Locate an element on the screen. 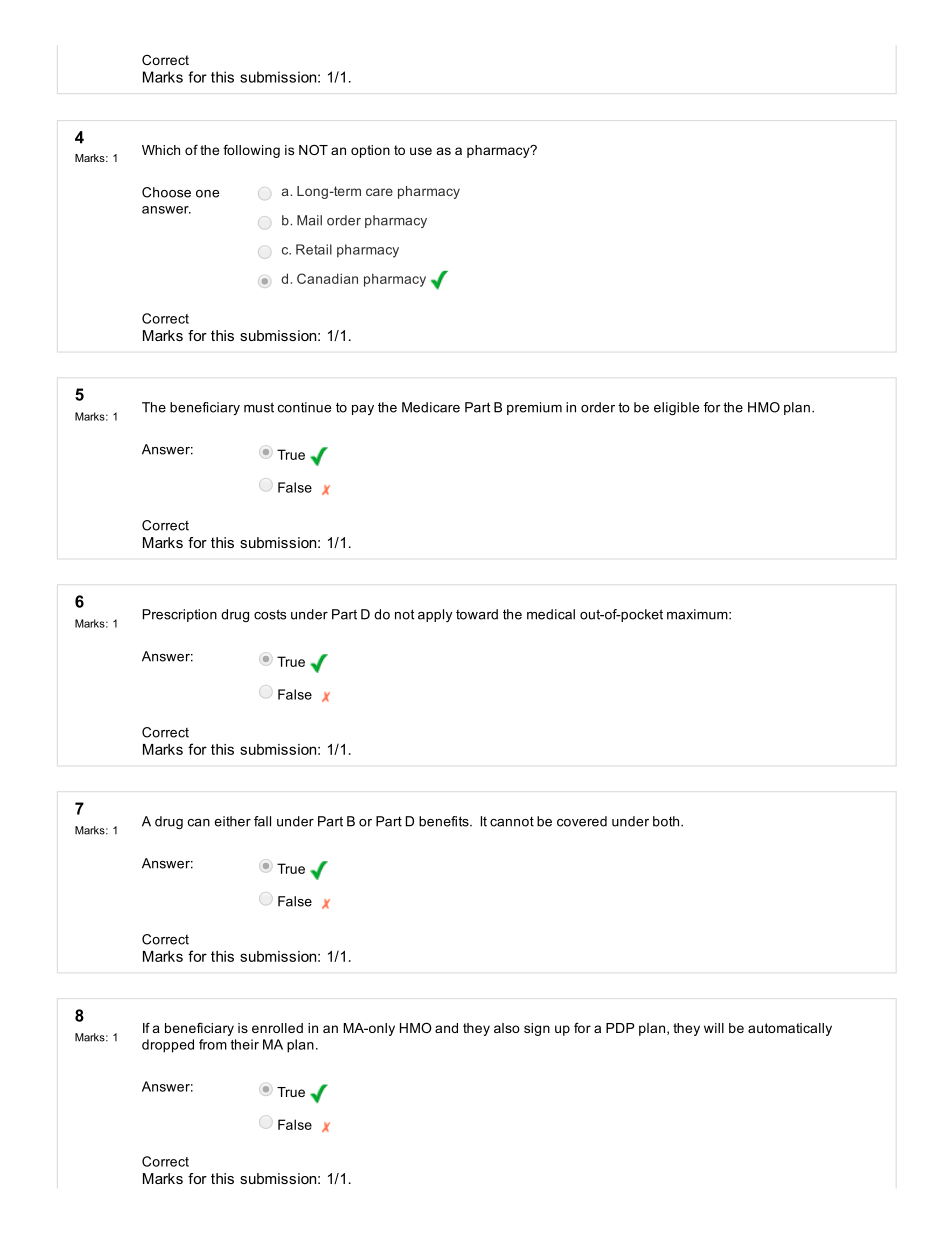  and is located at coordinates (446, 1028).
